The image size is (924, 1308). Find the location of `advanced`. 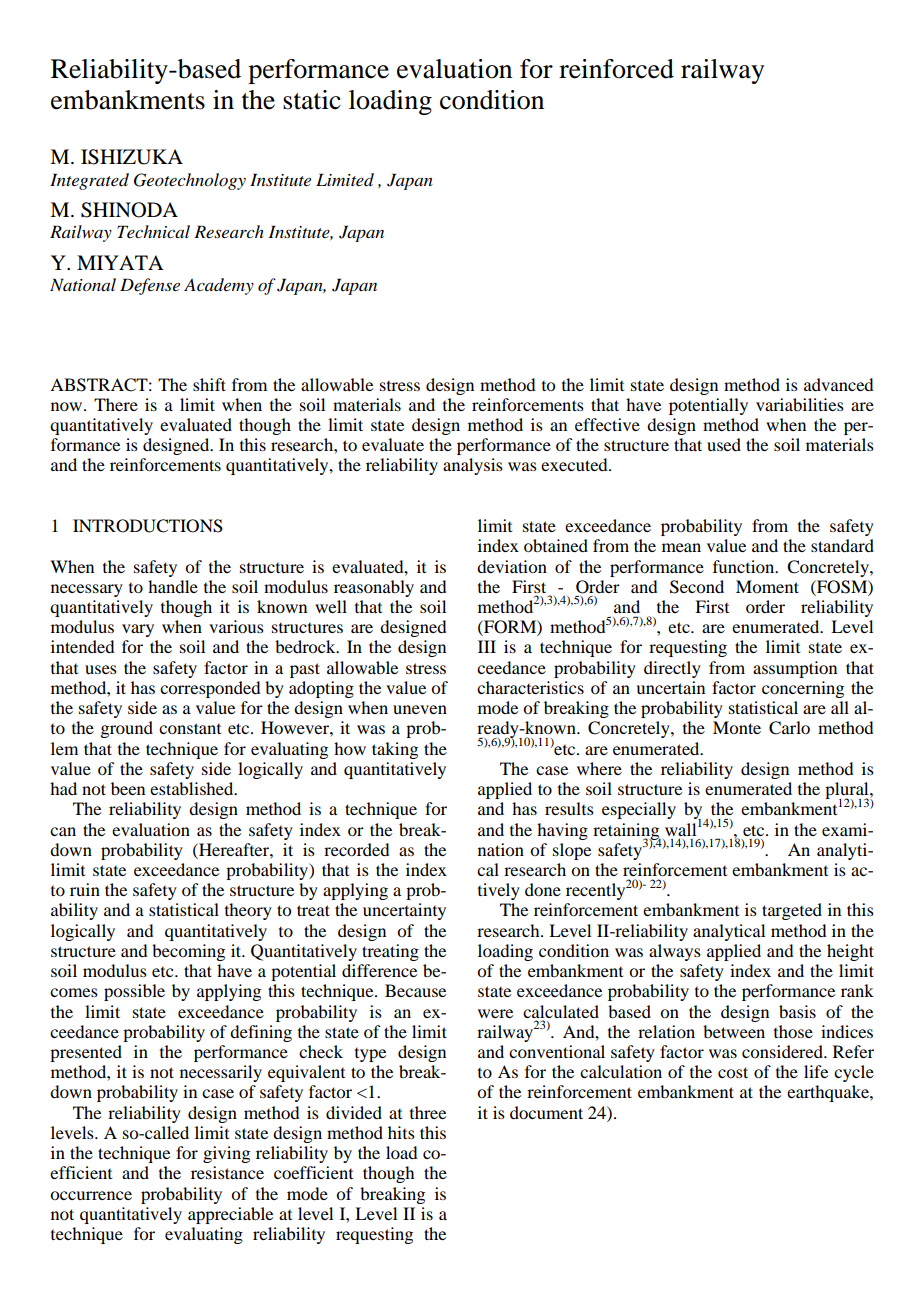

advanced is located at coordinates (838, 384).
